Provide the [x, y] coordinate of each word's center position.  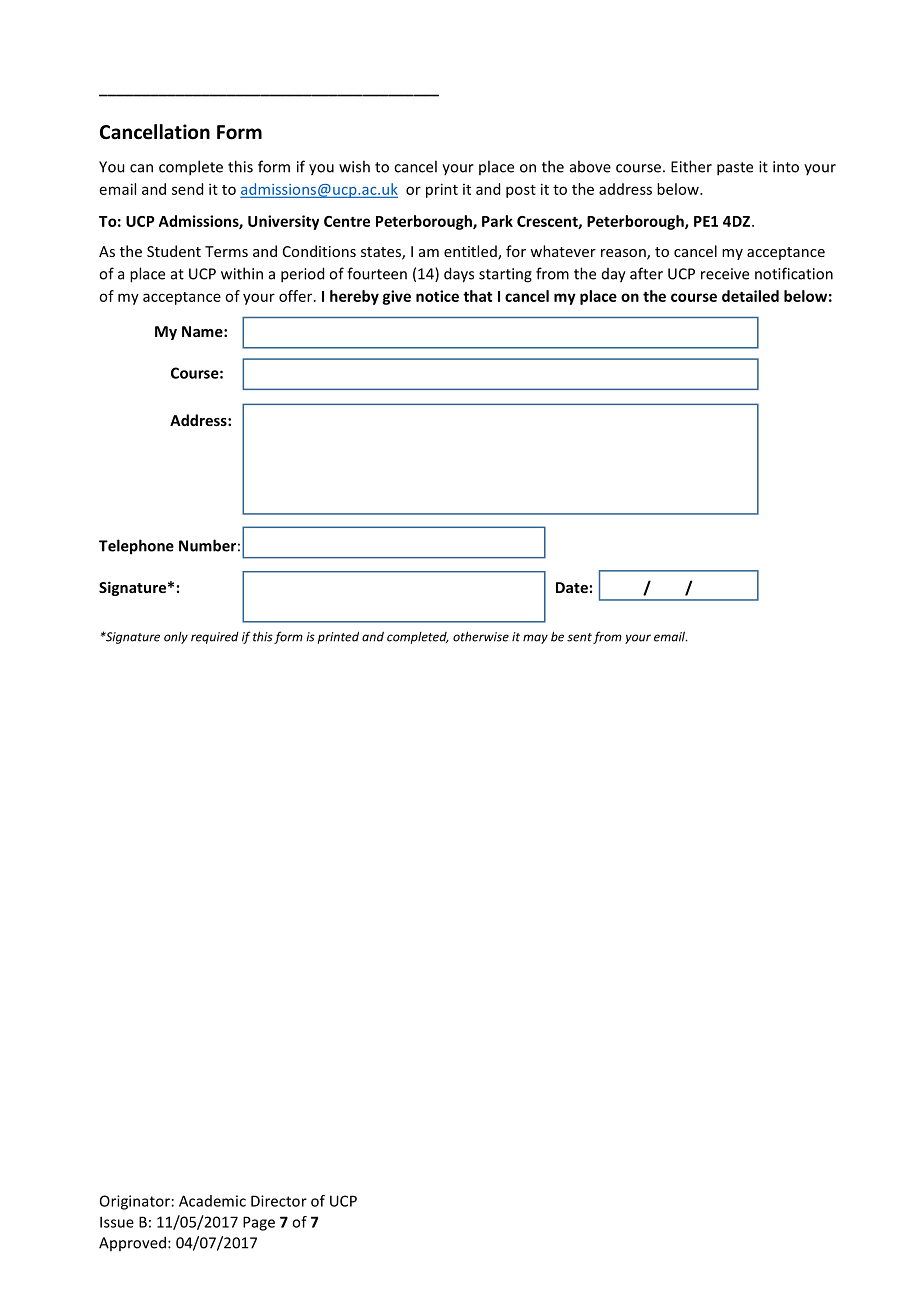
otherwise [481, 636]
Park [497, 221]
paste [735, 169]
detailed [750, 296]
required [215, 638]
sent [579, 637]
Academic [212, 1201]
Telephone [136, 547]
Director [279, 1201]
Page [259, 1223]
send [187, 189]
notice [437, 296]
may [535, 639]
